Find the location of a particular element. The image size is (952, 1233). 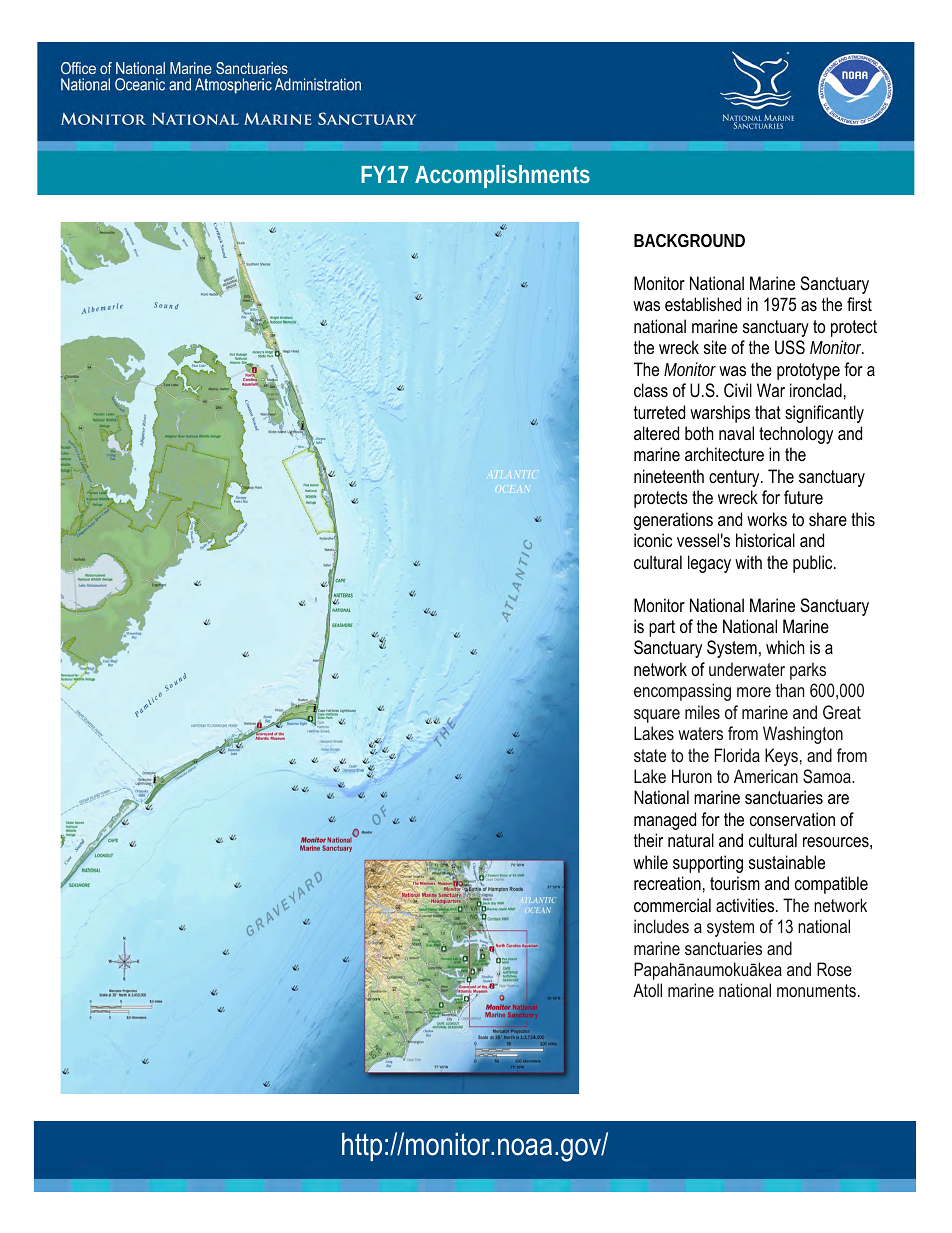

Accomplishments is located at coordinates (502, 176).
